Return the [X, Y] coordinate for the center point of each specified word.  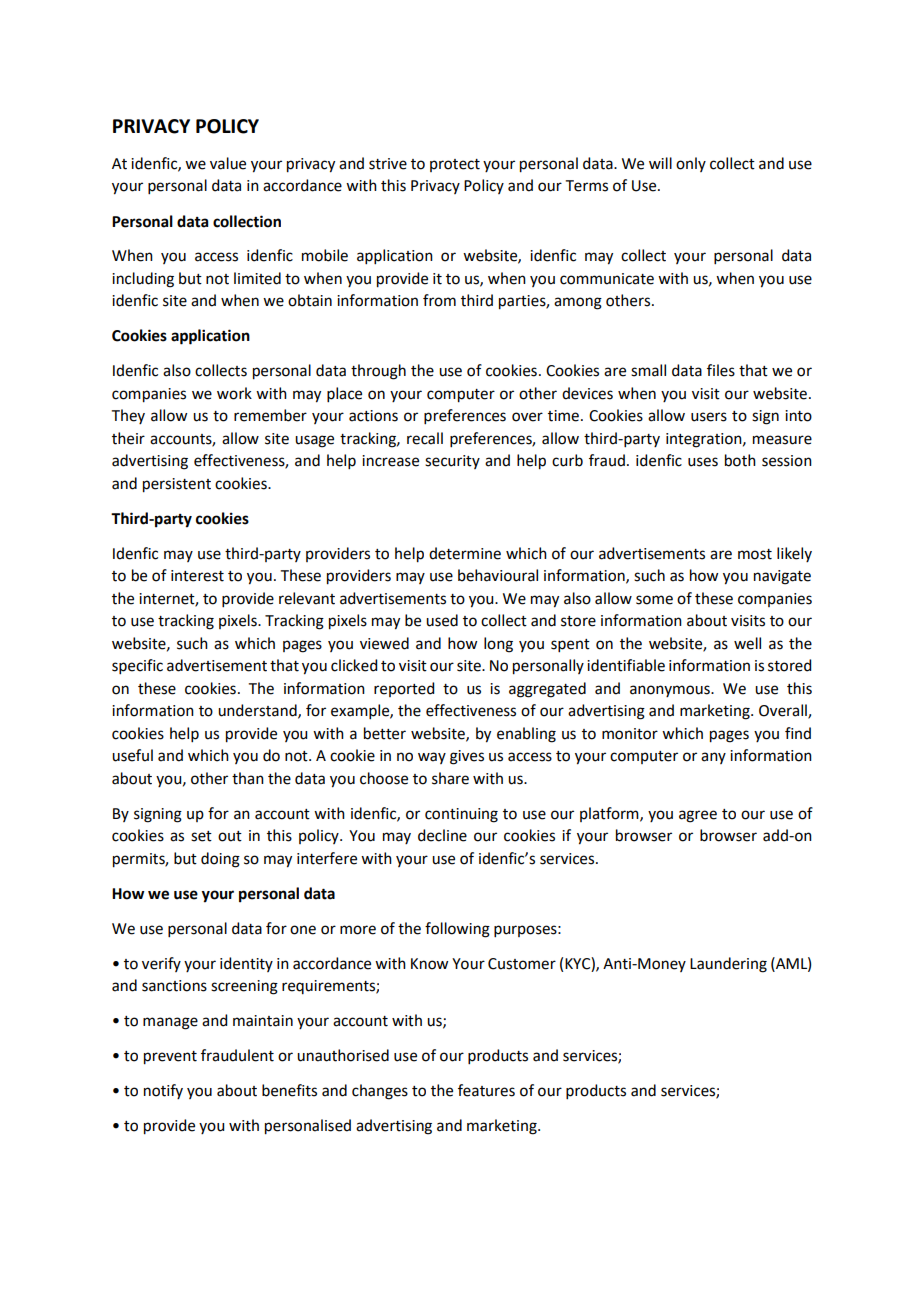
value [228, 163]
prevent [170, 1058]
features [486, 1090]
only [691, 164]
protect [455, 165]
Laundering [728, 965]
